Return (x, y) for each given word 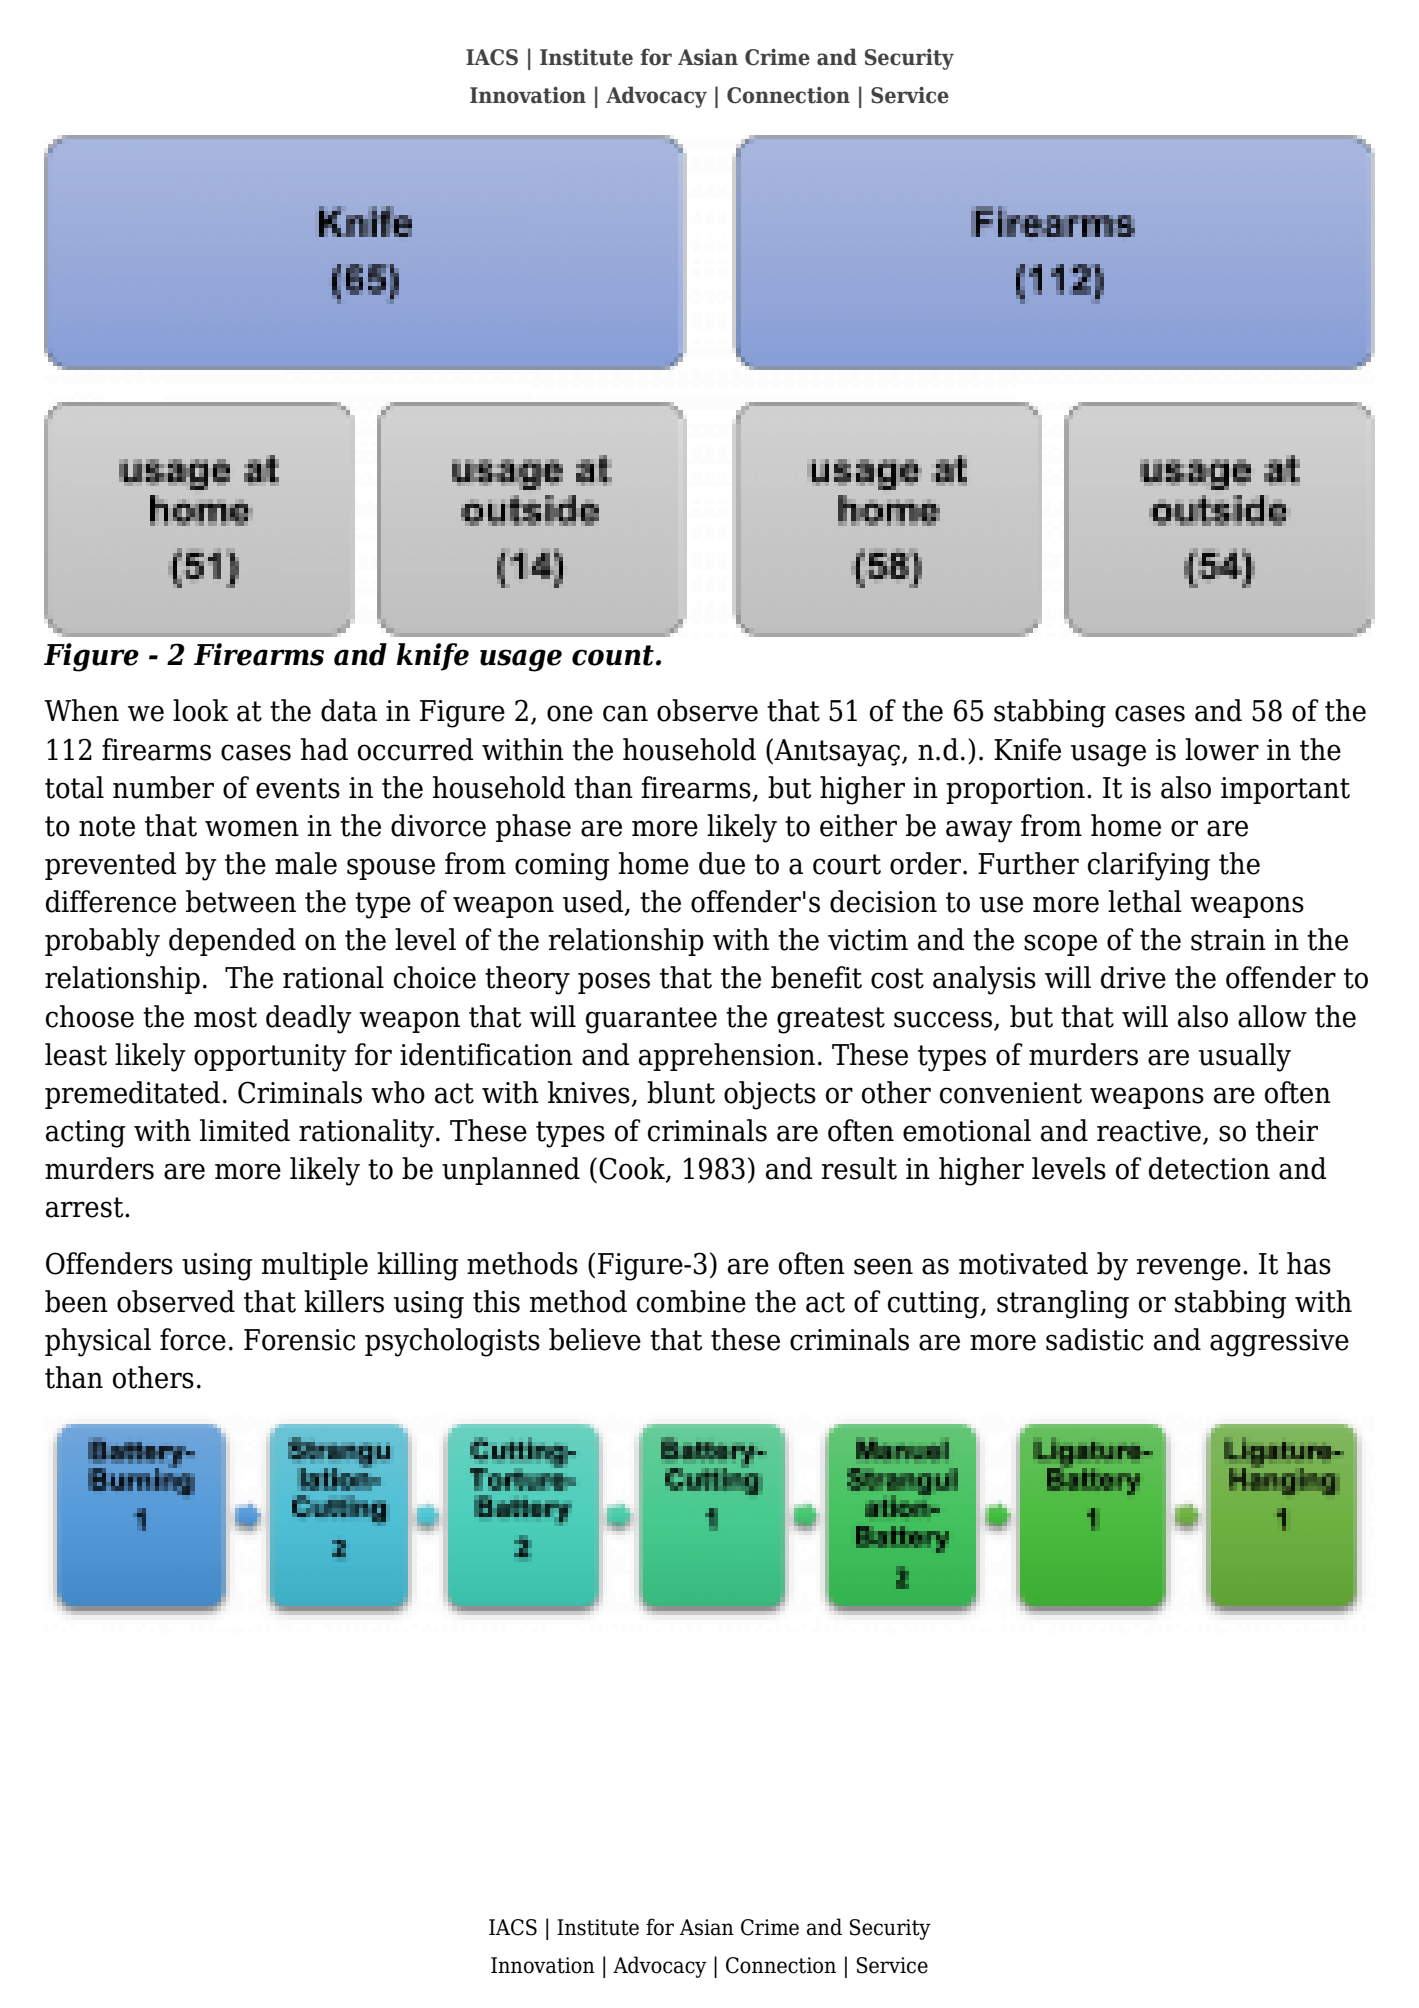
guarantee (651, 1020)
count (613, 655)
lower (1222, 749)
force (193, 1339)
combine (691, 1301)
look (201, 710)
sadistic (1094, 1339)
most (225, 1017)
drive (1133, 977)
